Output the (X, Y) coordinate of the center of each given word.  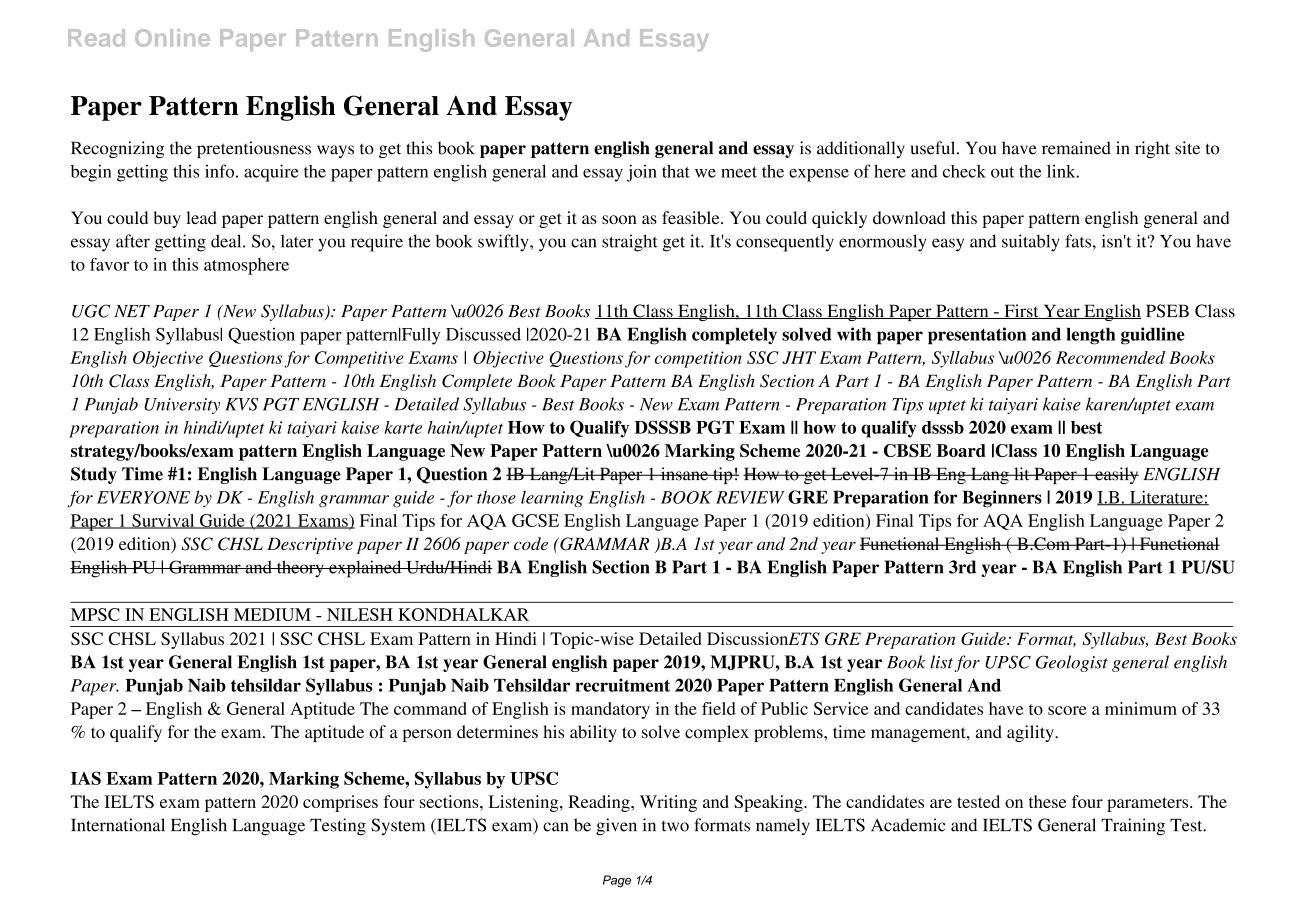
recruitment (622, 685)
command (430, 708)
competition (698, 359)
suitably (1031, 243)
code (531, 543)
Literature (1166, 498)
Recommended (1110, 357)
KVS (241, 404)
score (1067, 710)
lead (201, 217)
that (676, 171)
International (118, 825)
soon (619, 219)
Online (172, 38)
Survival (163, 521)
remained (1076, 148)
